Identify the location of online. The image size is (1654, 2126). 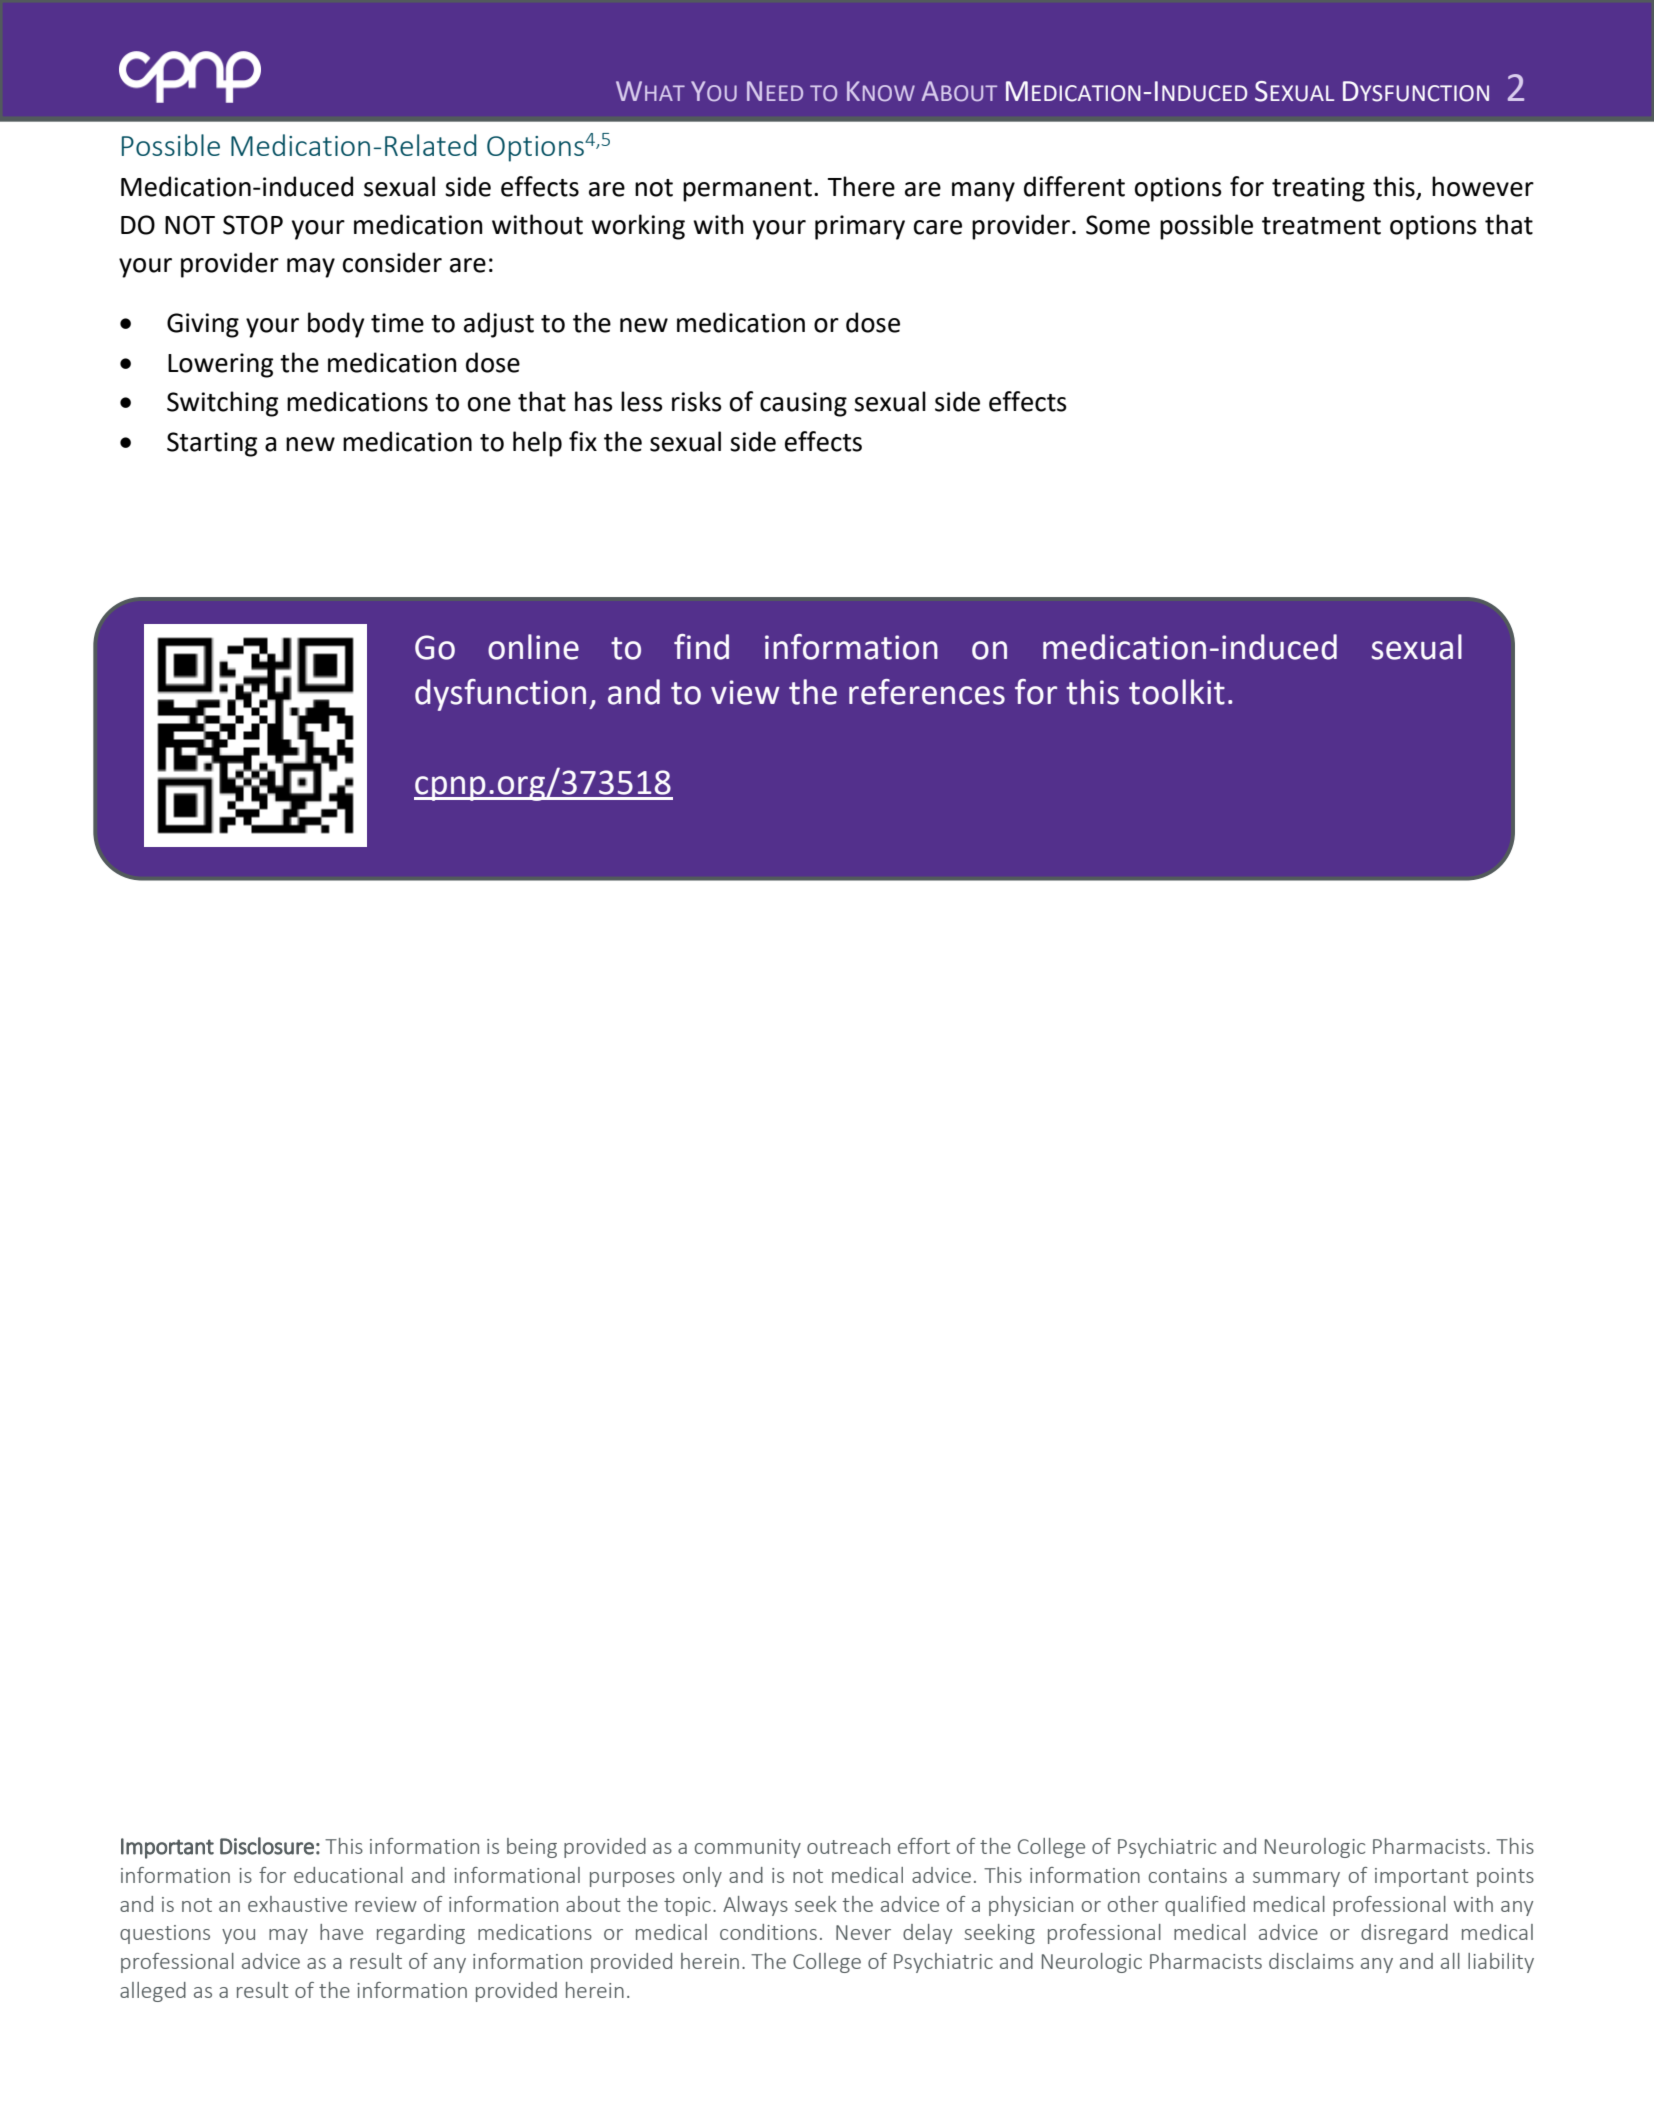
(533, 647).
